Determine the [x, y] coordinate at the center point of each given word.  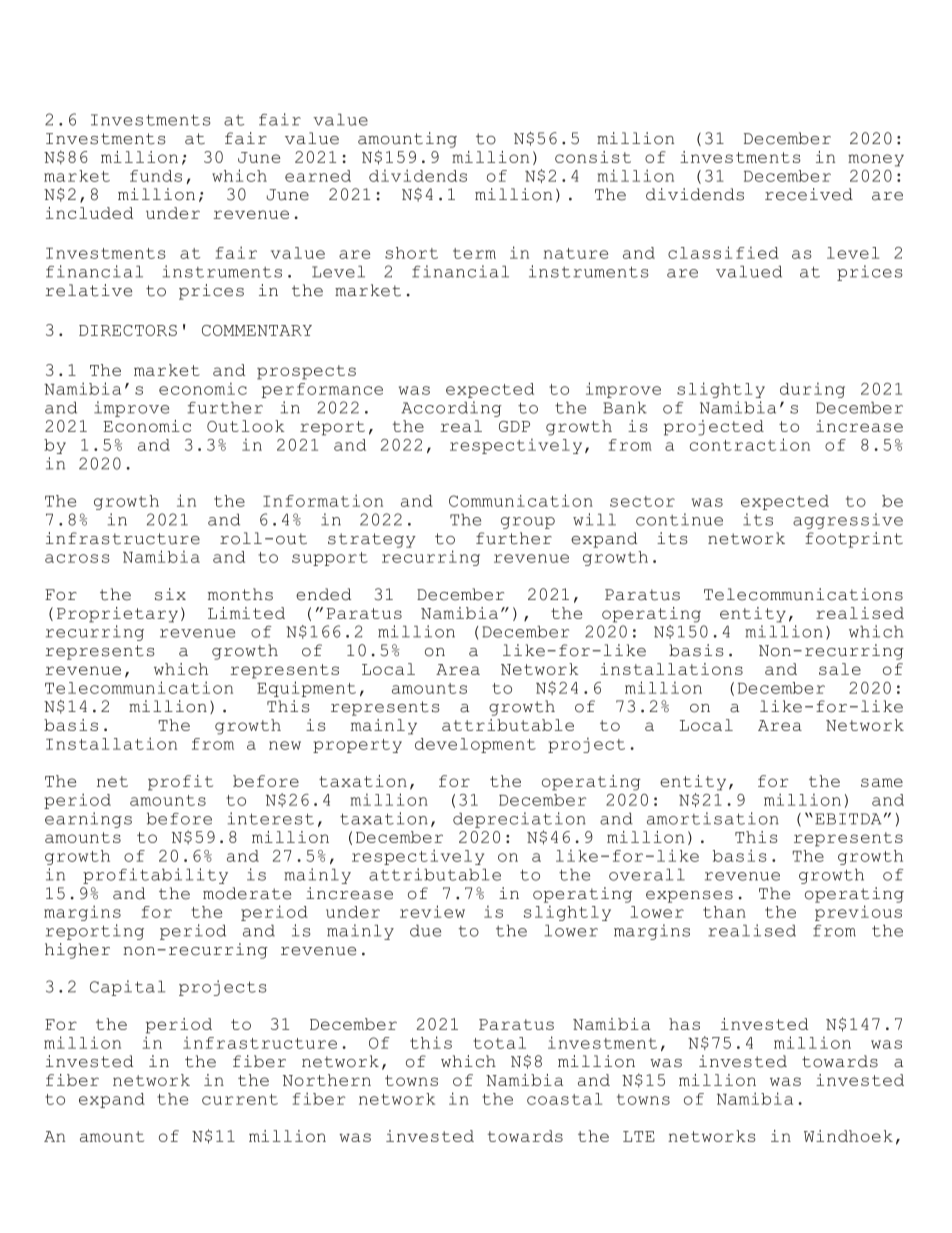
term [474, 253]
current [240, 1099]
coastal [564, 1099]
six [170, 594]
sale [840, 669]
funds [156, 176]
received [809, 194]
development [475, 745]
